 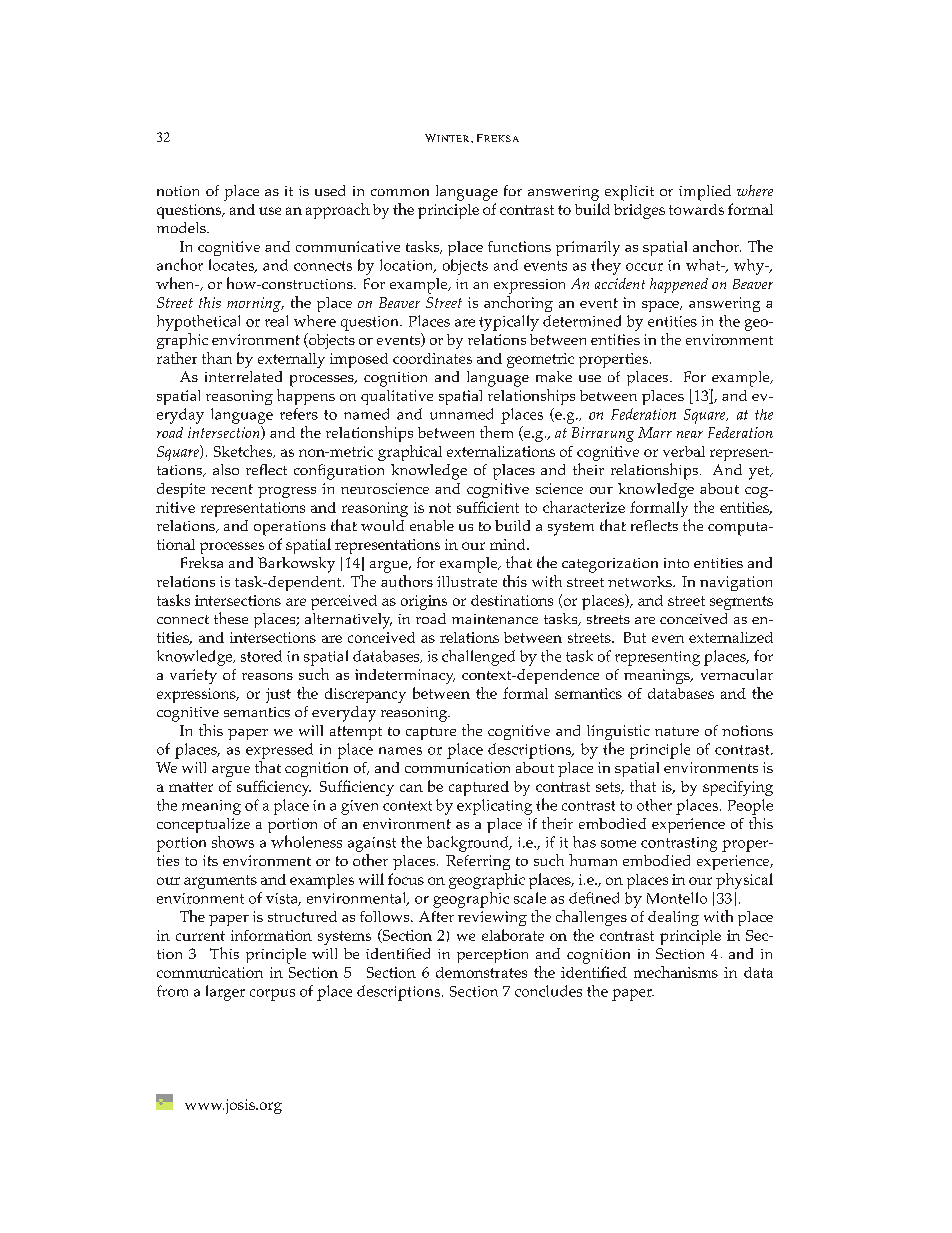 I want to click on models, so click(x=182, y=227).
